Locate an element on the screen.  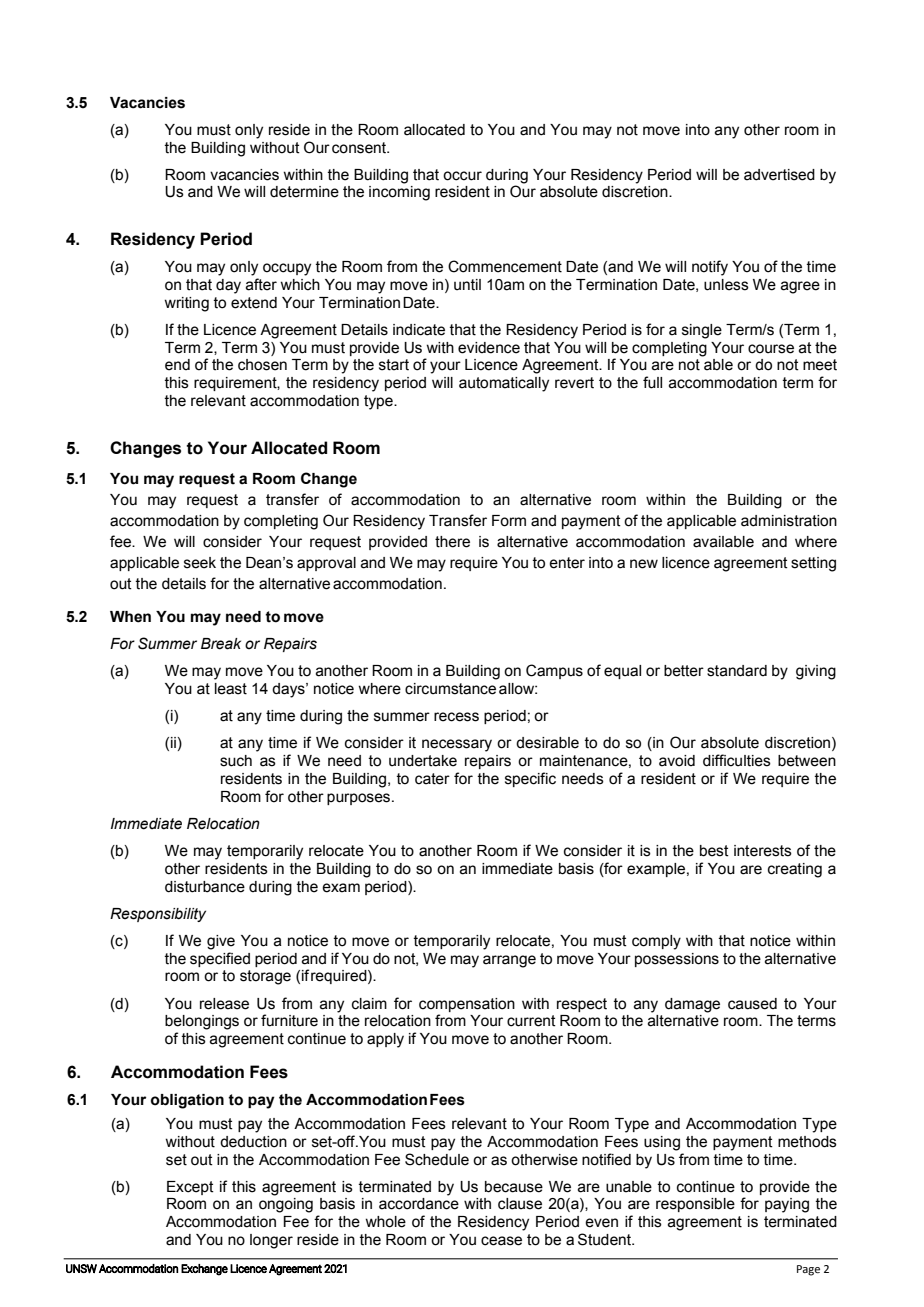
cease is located at coordinates (501, 1241).
